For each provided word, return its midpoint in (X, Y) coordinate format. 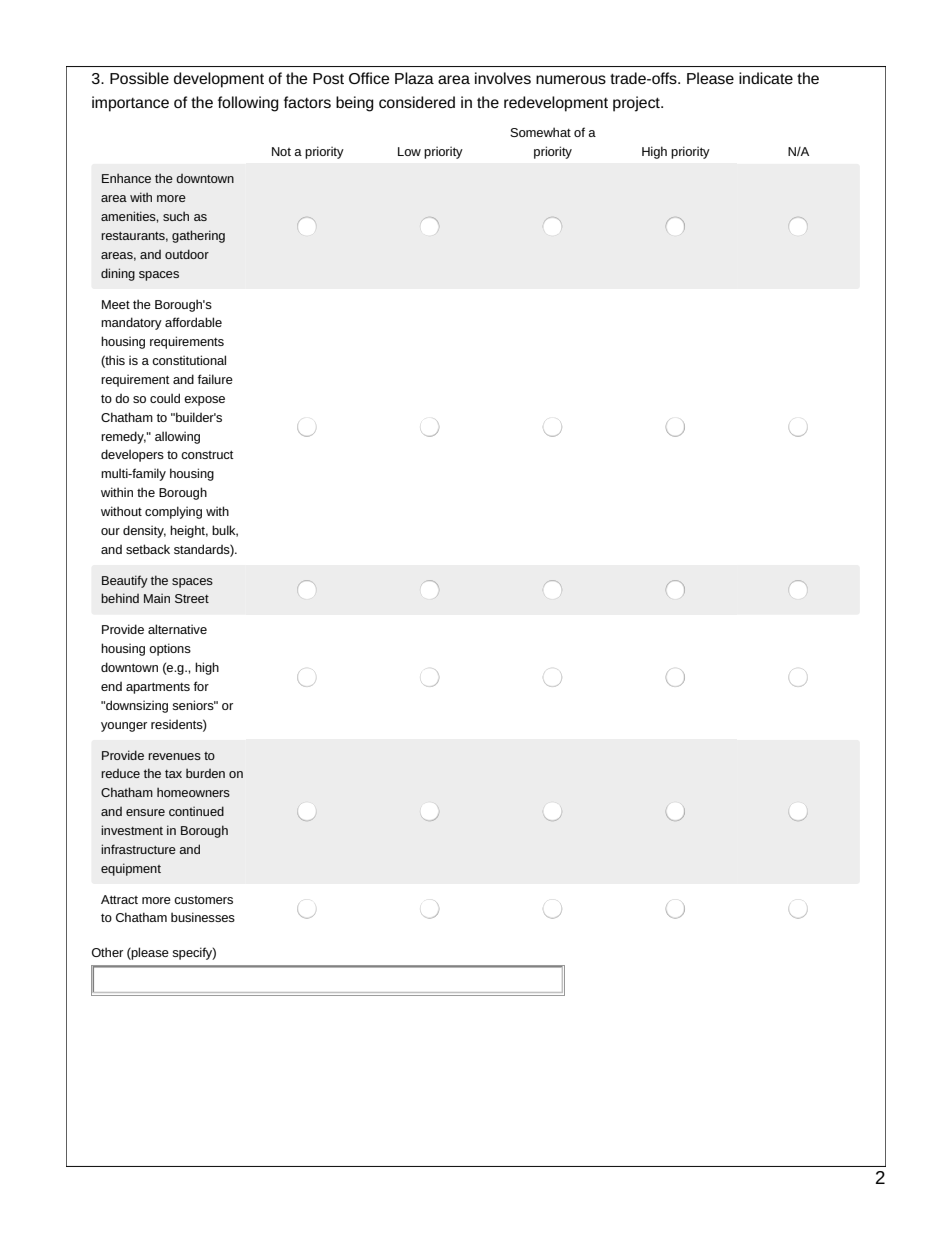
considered (417, 102)
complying (173, 512)
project (637, 104)
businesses (203, 917)
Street (192, 598)
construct (207, 454)
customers (203, 900)
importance (130, 104)
